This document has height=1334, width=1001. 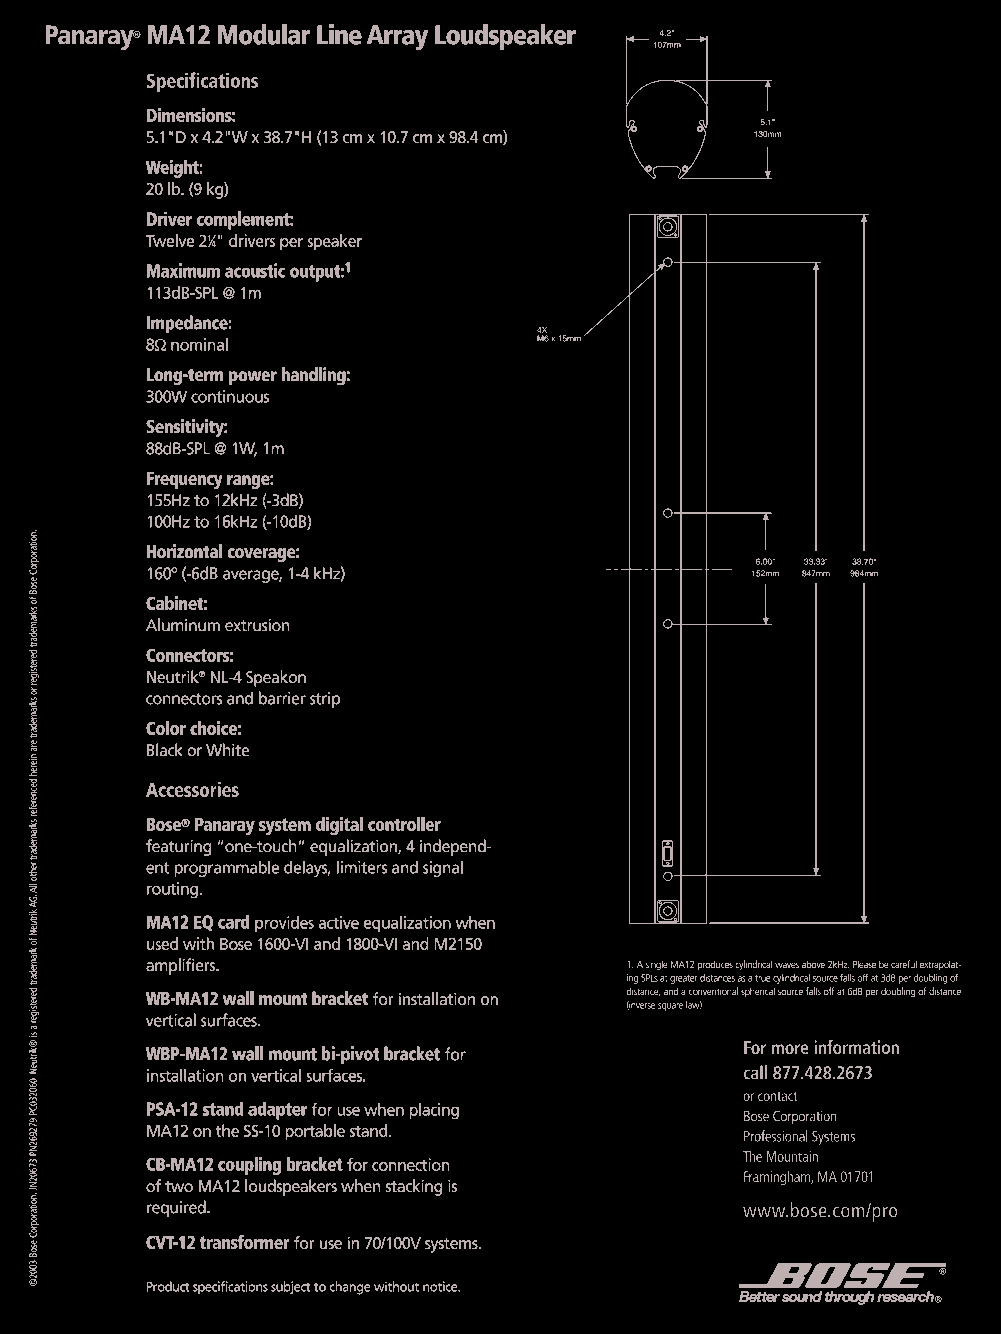 I want to click on transformer, so click(x=245, y=1242).
